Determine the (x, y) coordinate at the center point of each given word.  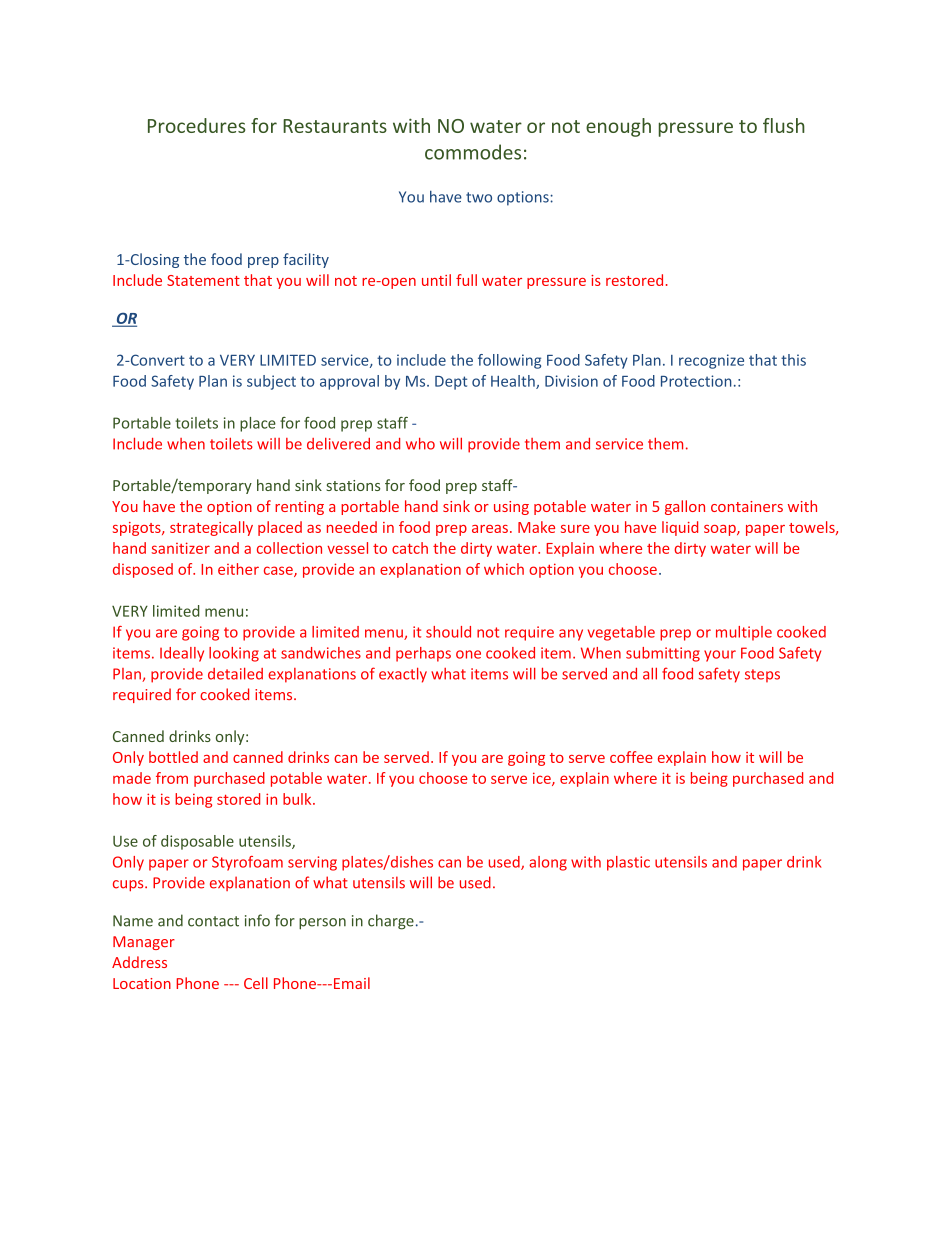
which (504, 569)
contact (213, 921)
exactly (403, 675)
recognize (711, 361)
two (479, 197)
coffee (631, 757)
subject (271, 382)
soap (721, 530)
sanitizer (181, 548)
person (322, 924)
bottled (173, 757)
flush (784, 125)
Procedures (196, 125)
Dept (451, 383)
